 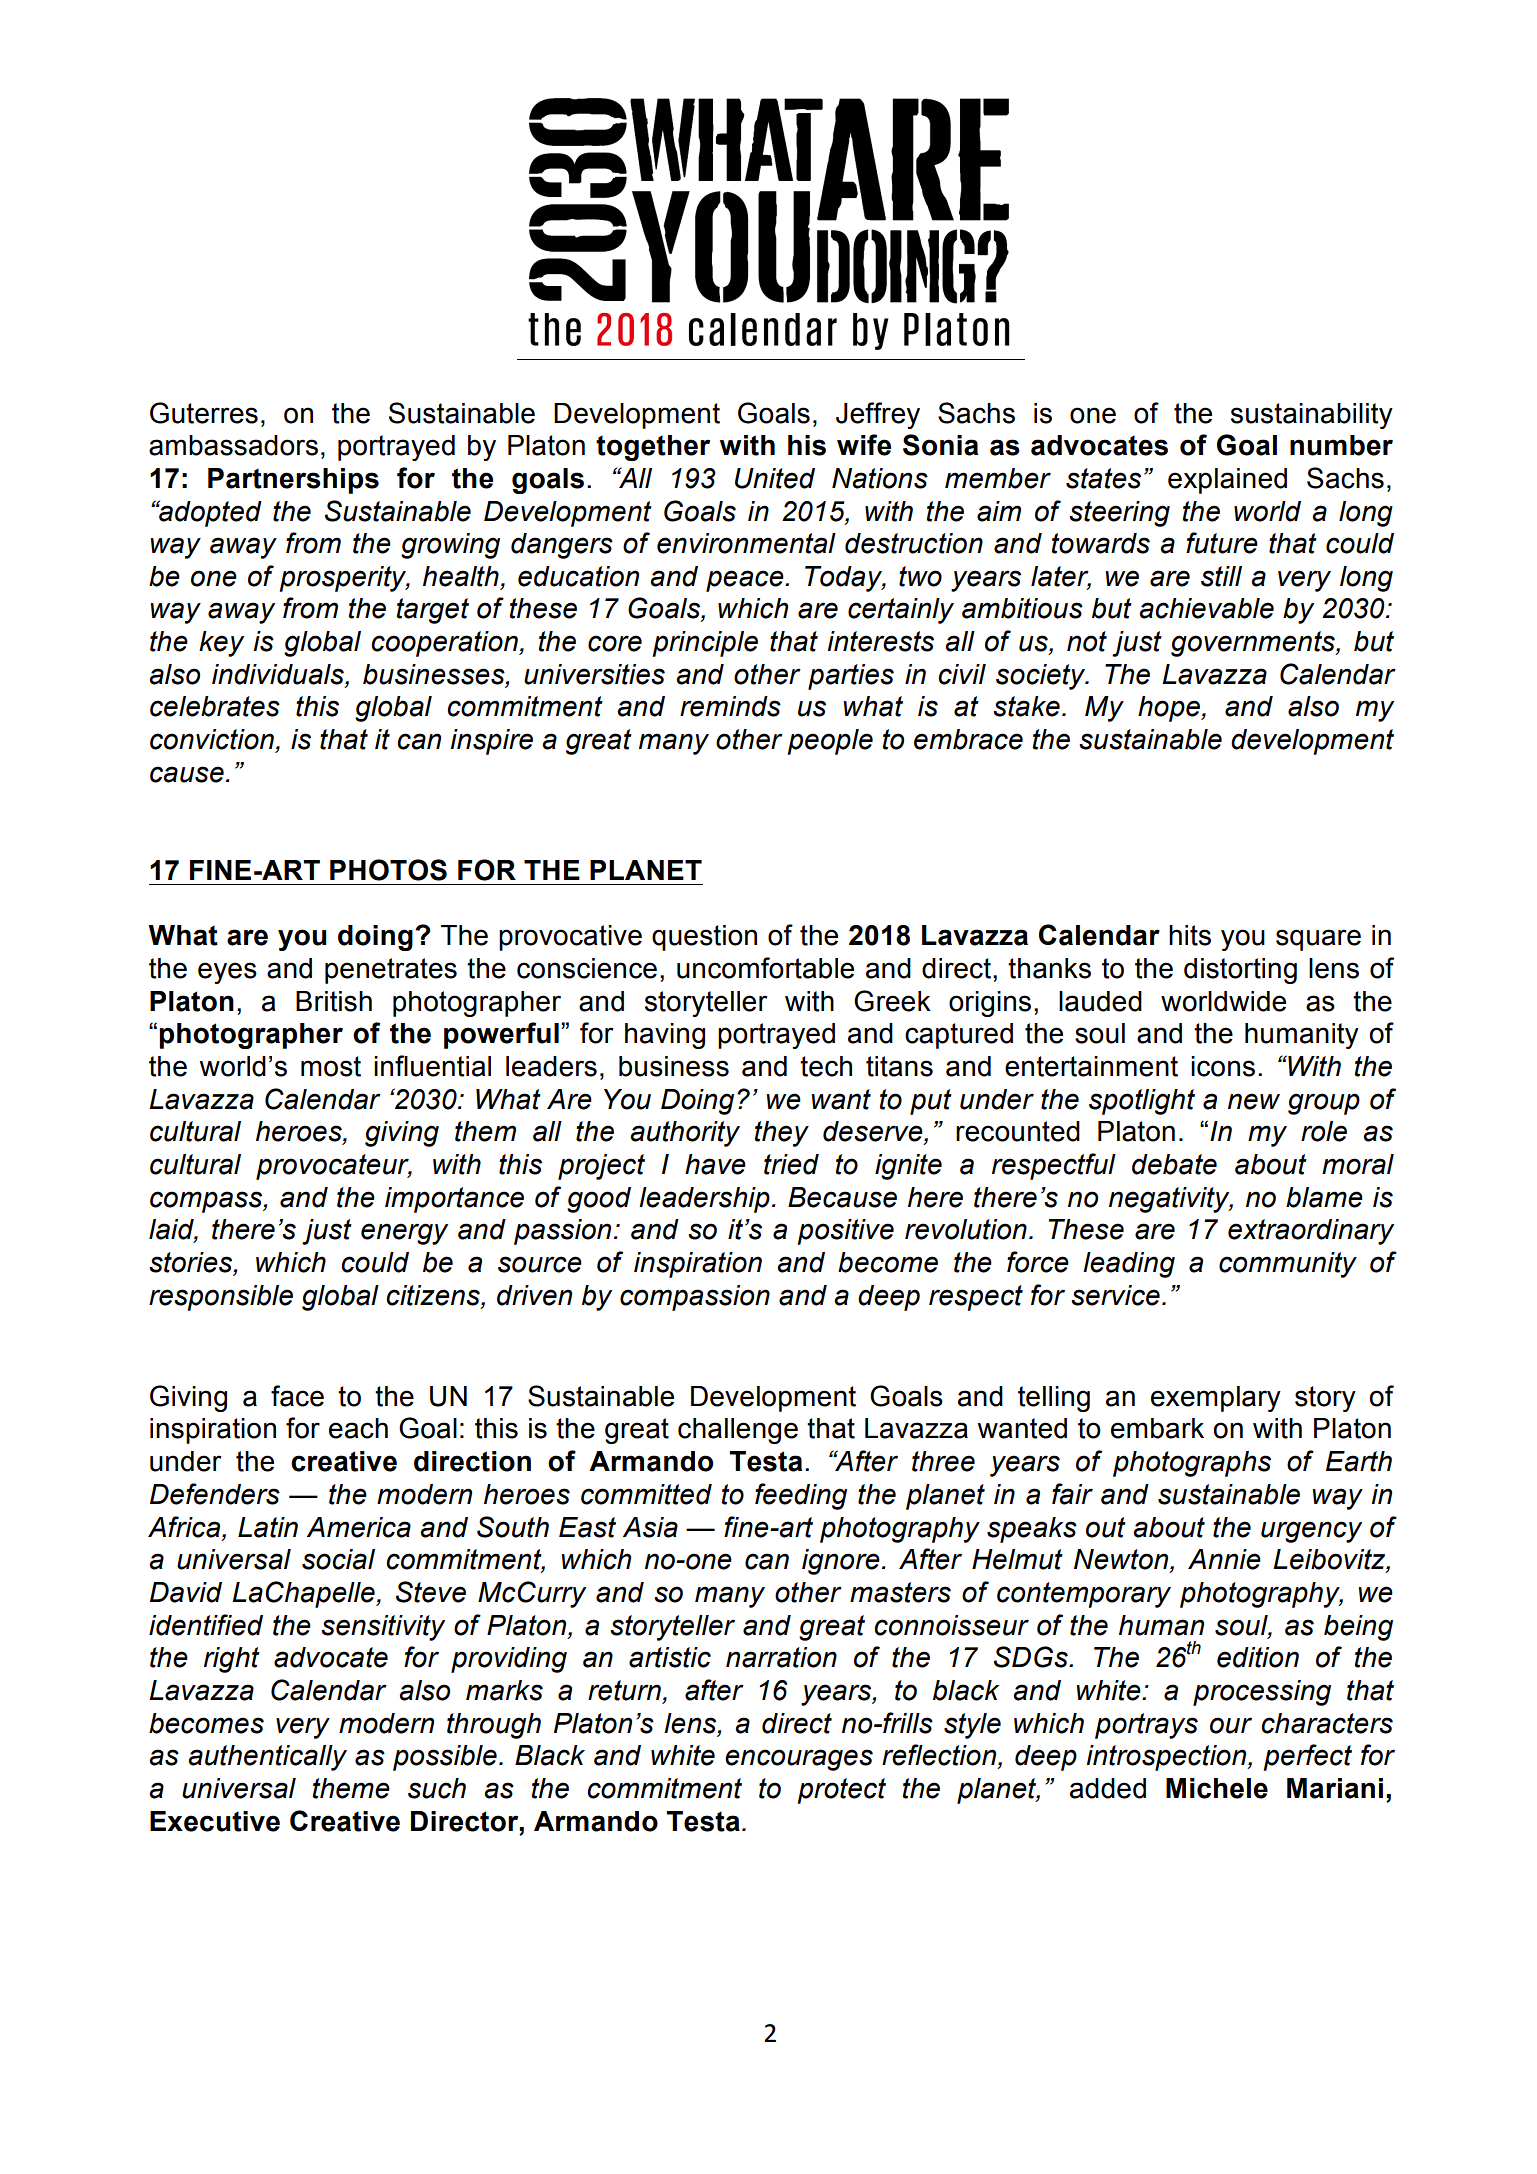 What do you see at coordinates (775, 478) in the image?
I see `United` at bounding box center [775, 478].
